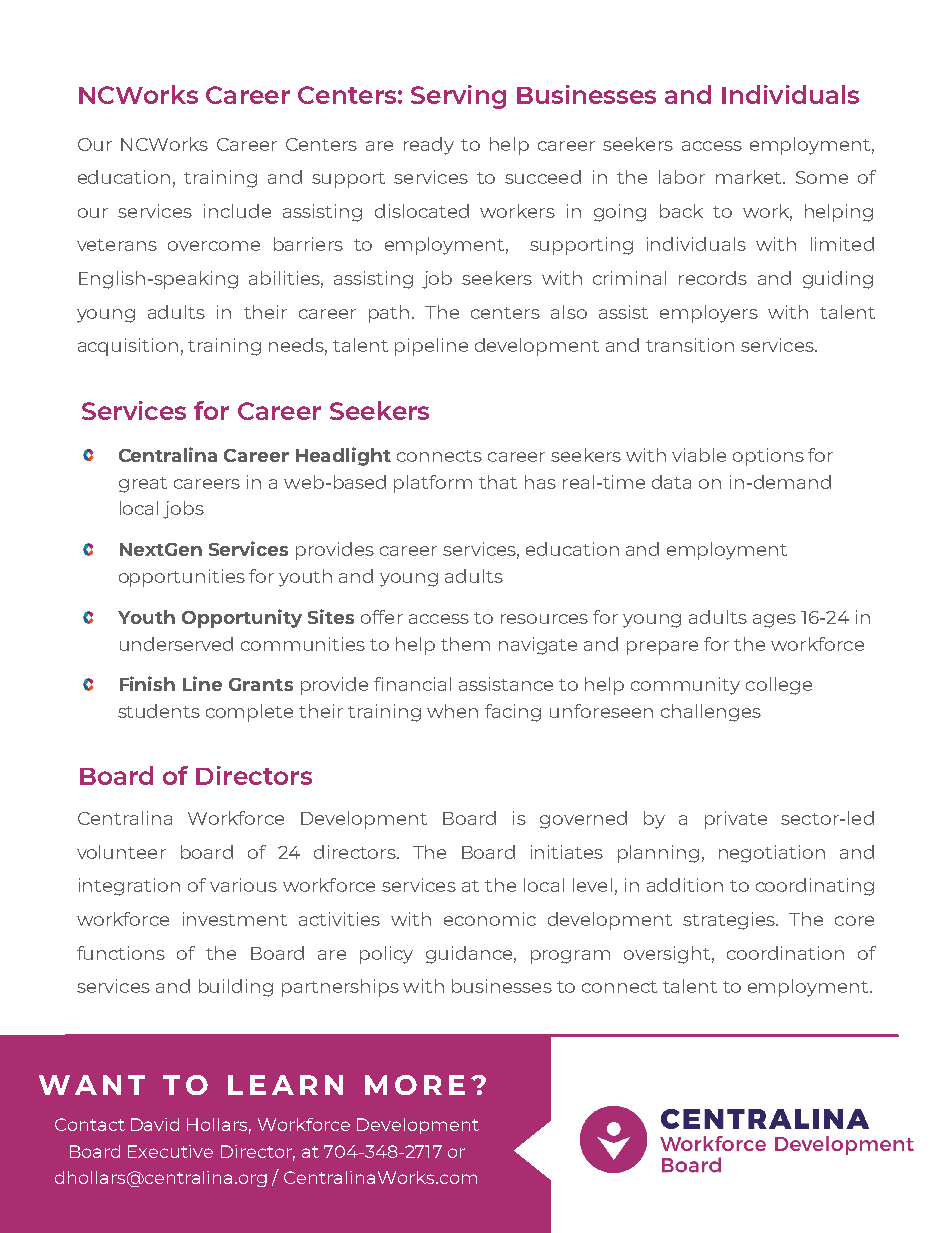 This screenshot has width=952, height=1233. What do you see at coordinates (415, 1085) in the screenshot?
I see `MORE` at bounding box center [415, 1085].
